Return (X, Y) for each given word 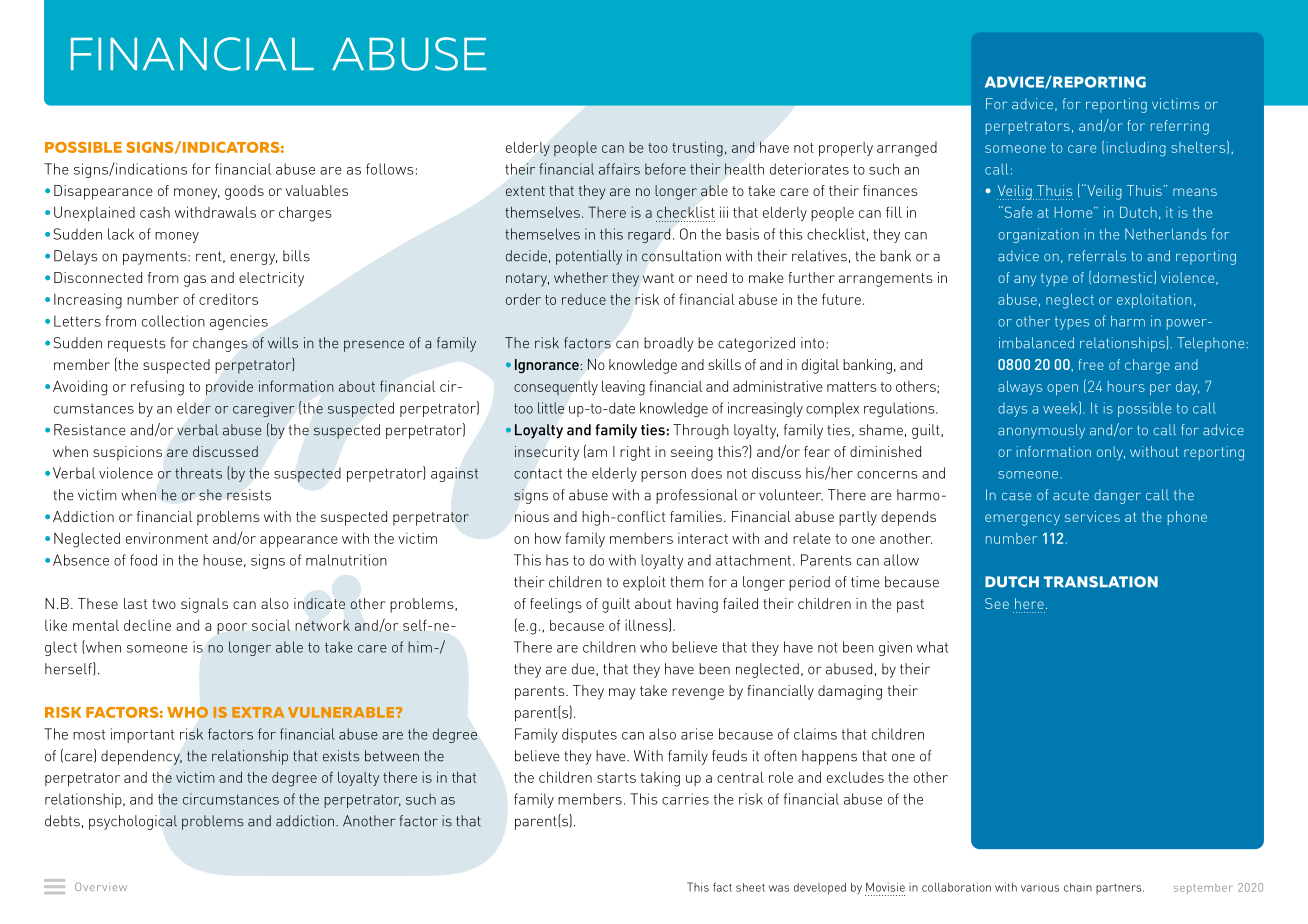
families (696, 516)
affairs (619, 169)
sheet (750, 887)
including (1136, 149)
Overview (101, 886)
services (1092, 516)
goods (244, 192)
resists (249, 495)
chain (1078, 887)
